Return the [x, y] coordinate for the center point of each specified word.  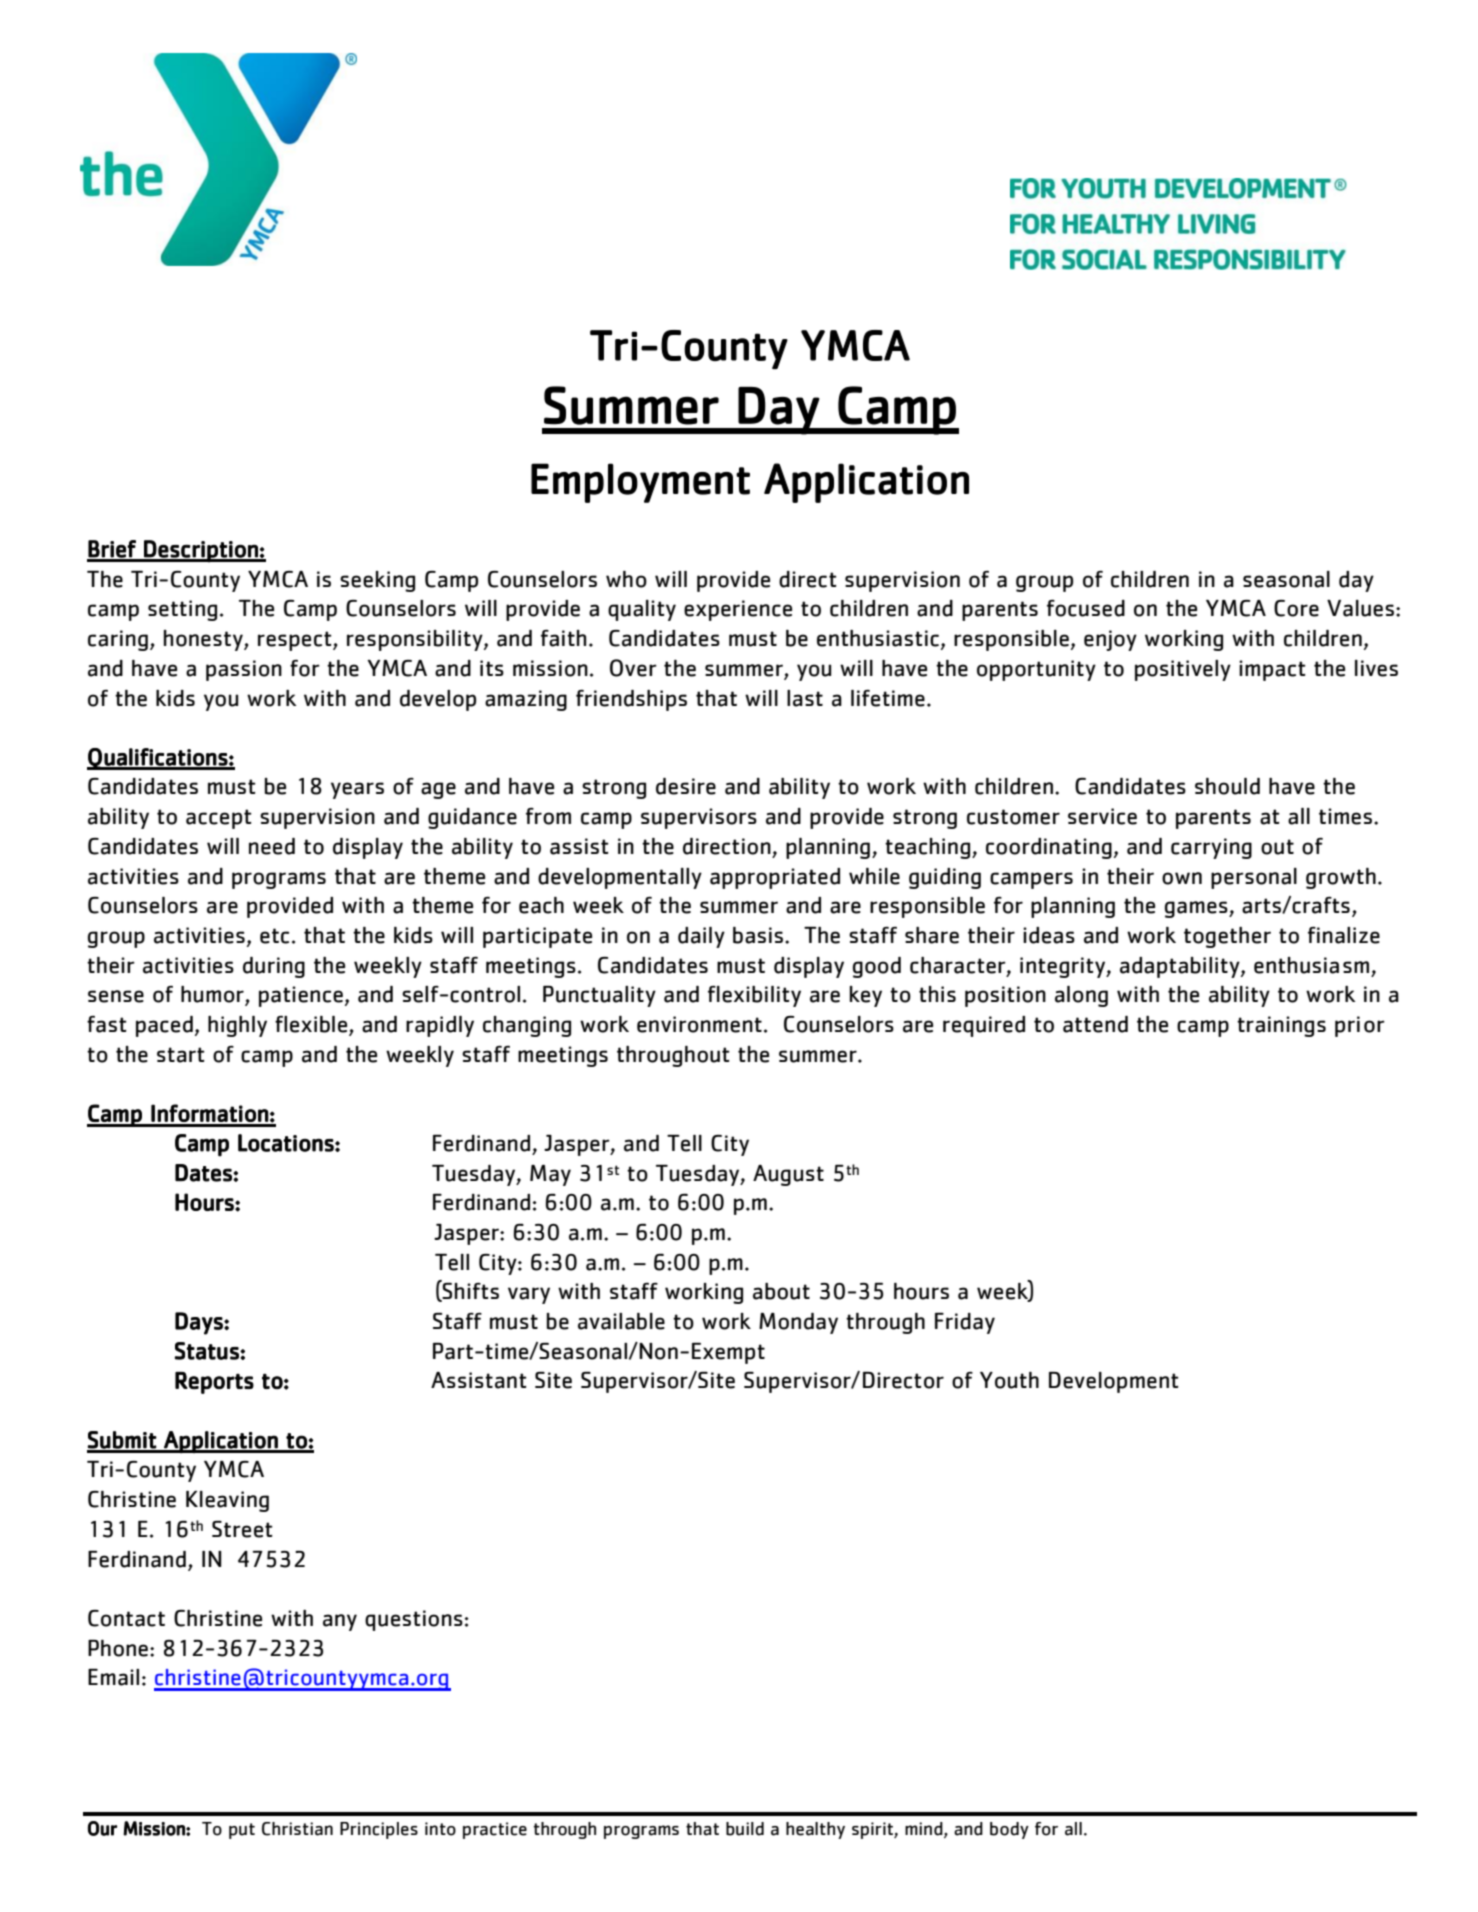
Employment [640, 483]
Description [201, 551]
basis [759, 935]
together [1227, 937]
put [242, 1831]
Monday [798, 1323]
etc [274, 936]
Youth [1009, 1380]
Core [1296, 608]
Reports [214, 1383]
